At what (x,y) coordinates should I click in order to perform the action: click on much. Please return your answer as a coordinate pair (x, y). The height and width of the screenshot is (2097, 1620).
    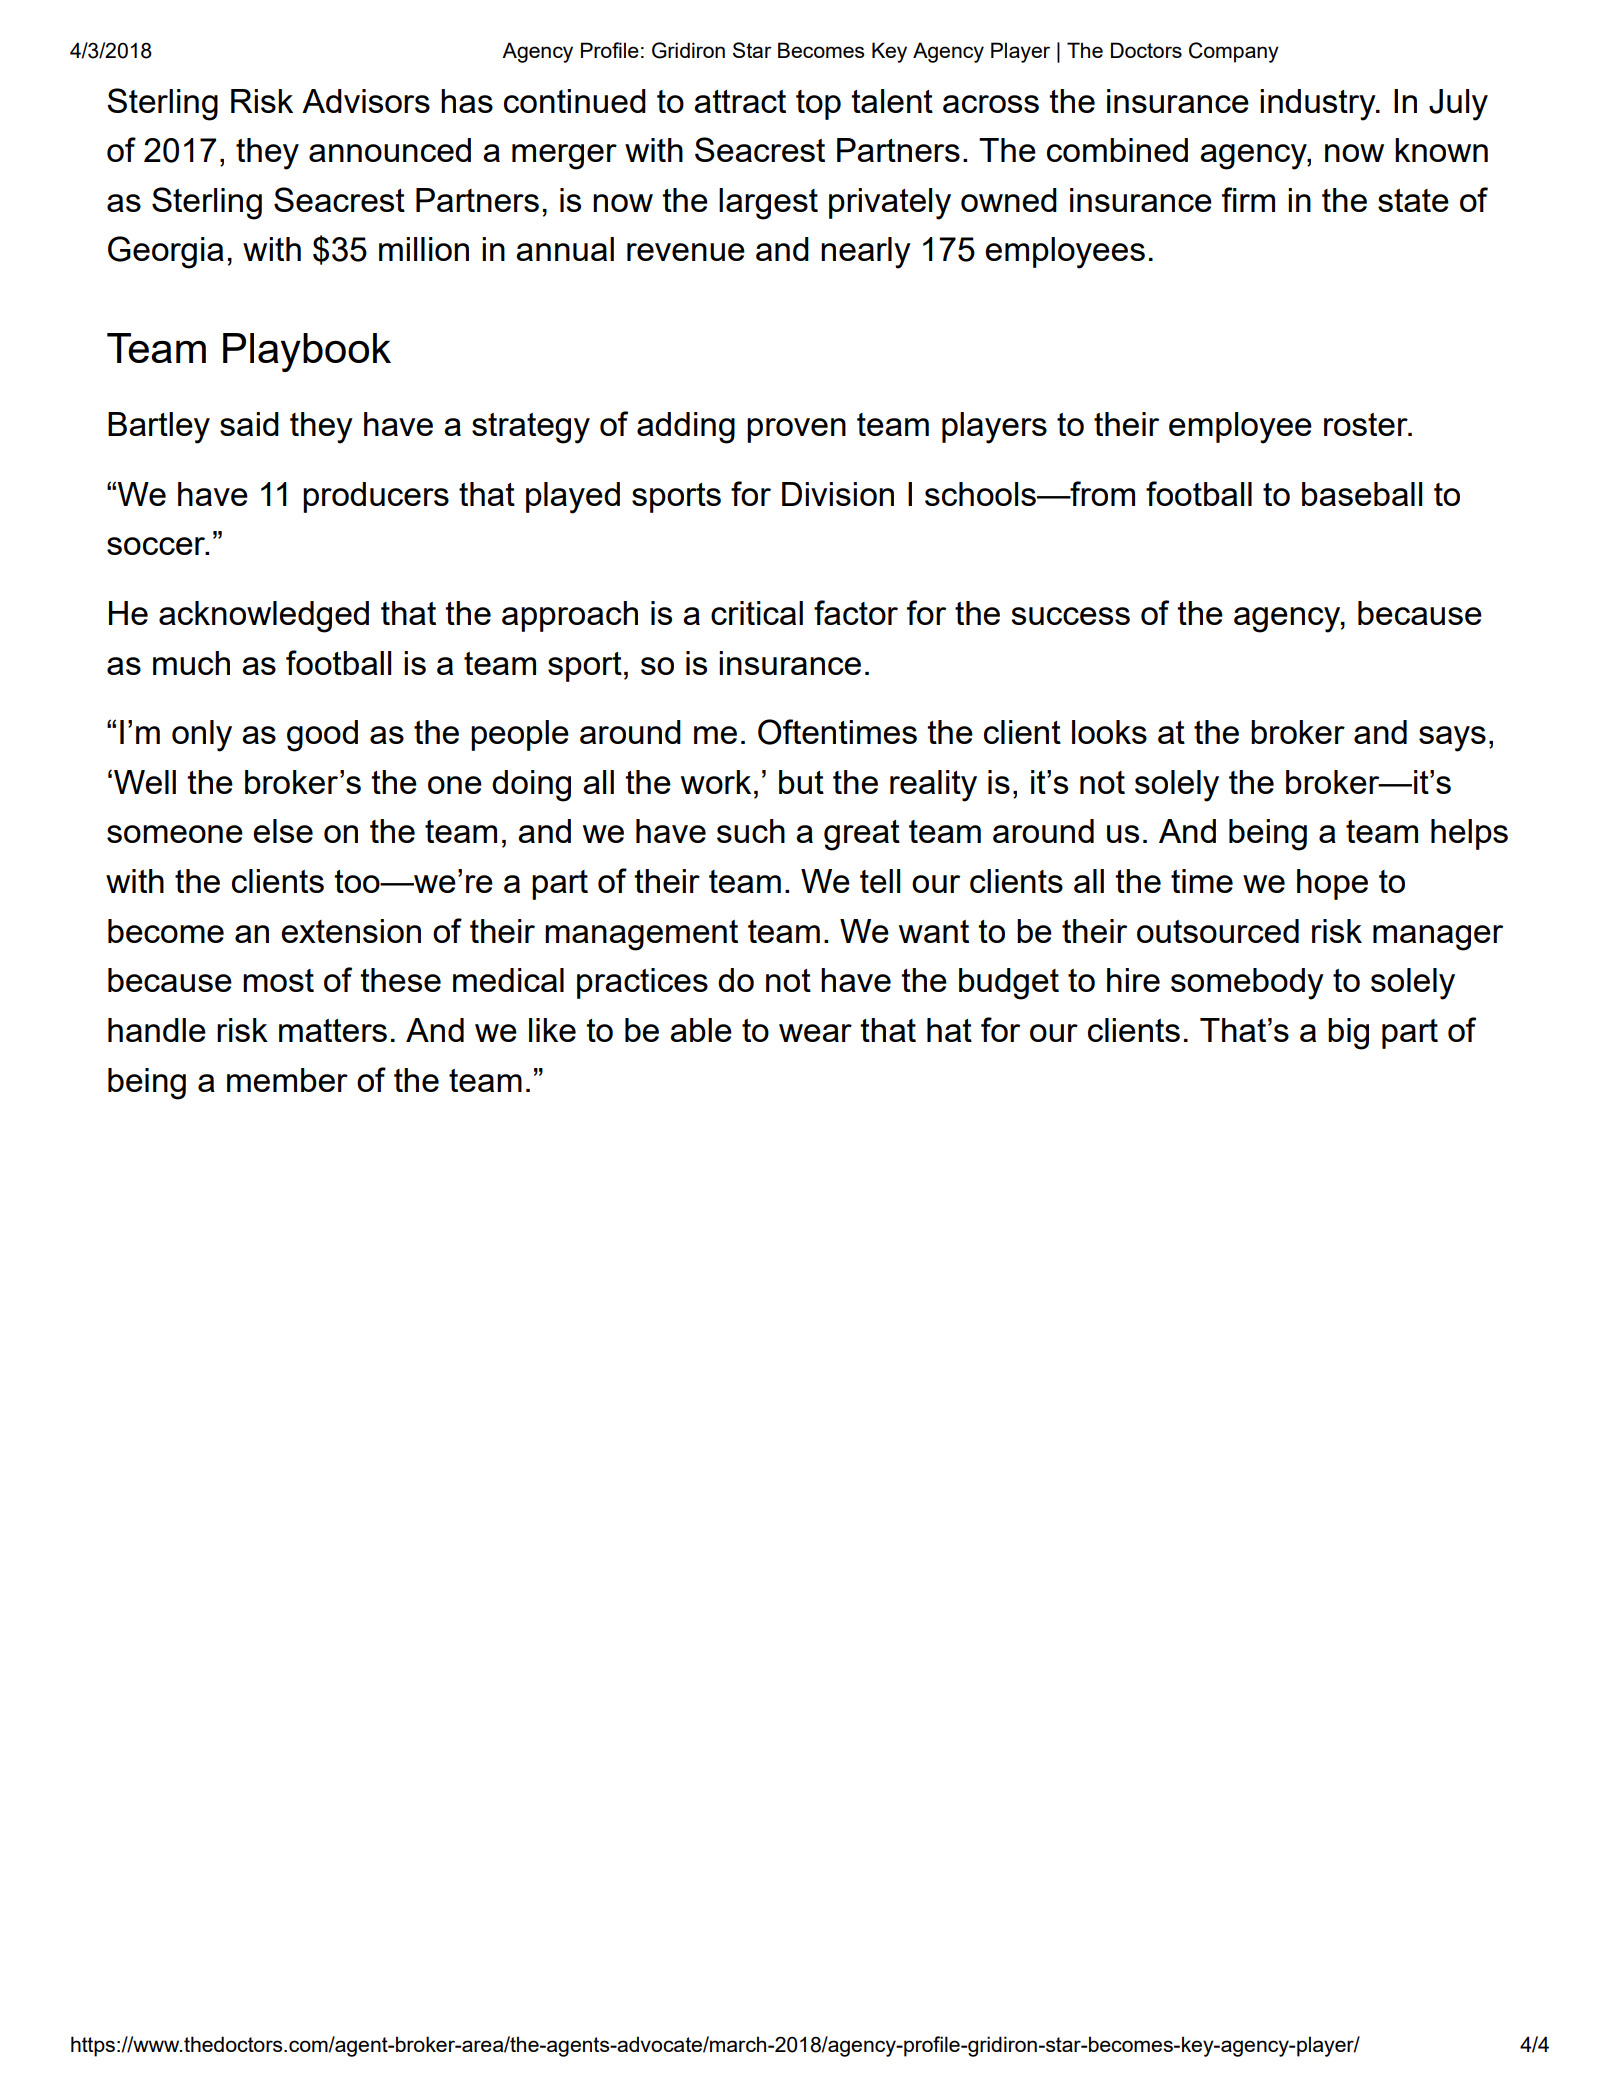
    Looking at the image, I should click on (191, 663).
